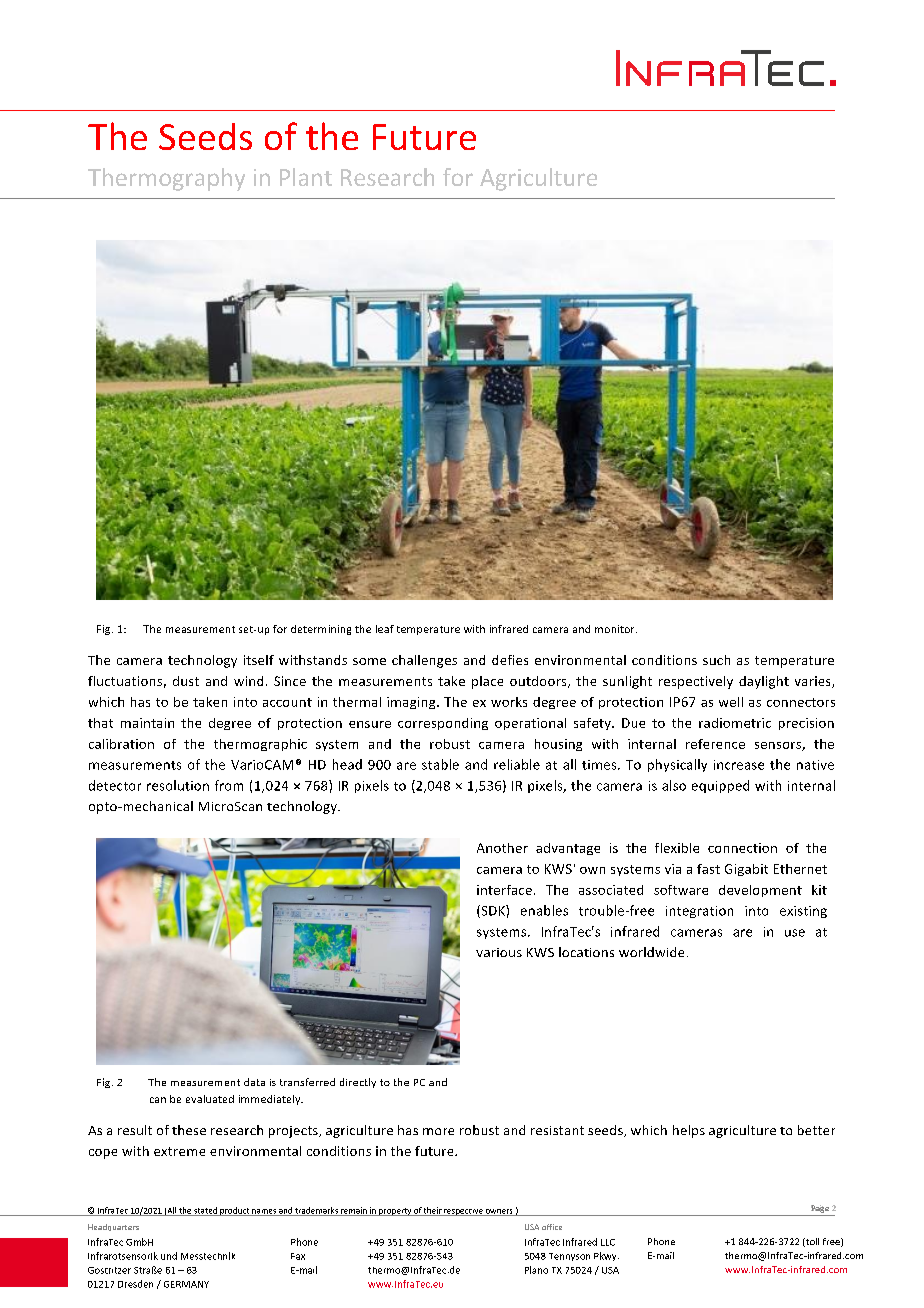 Image resolution: width=924 pixels, height=1308 pixels. I want to click on challenges, so click(424, 661).
